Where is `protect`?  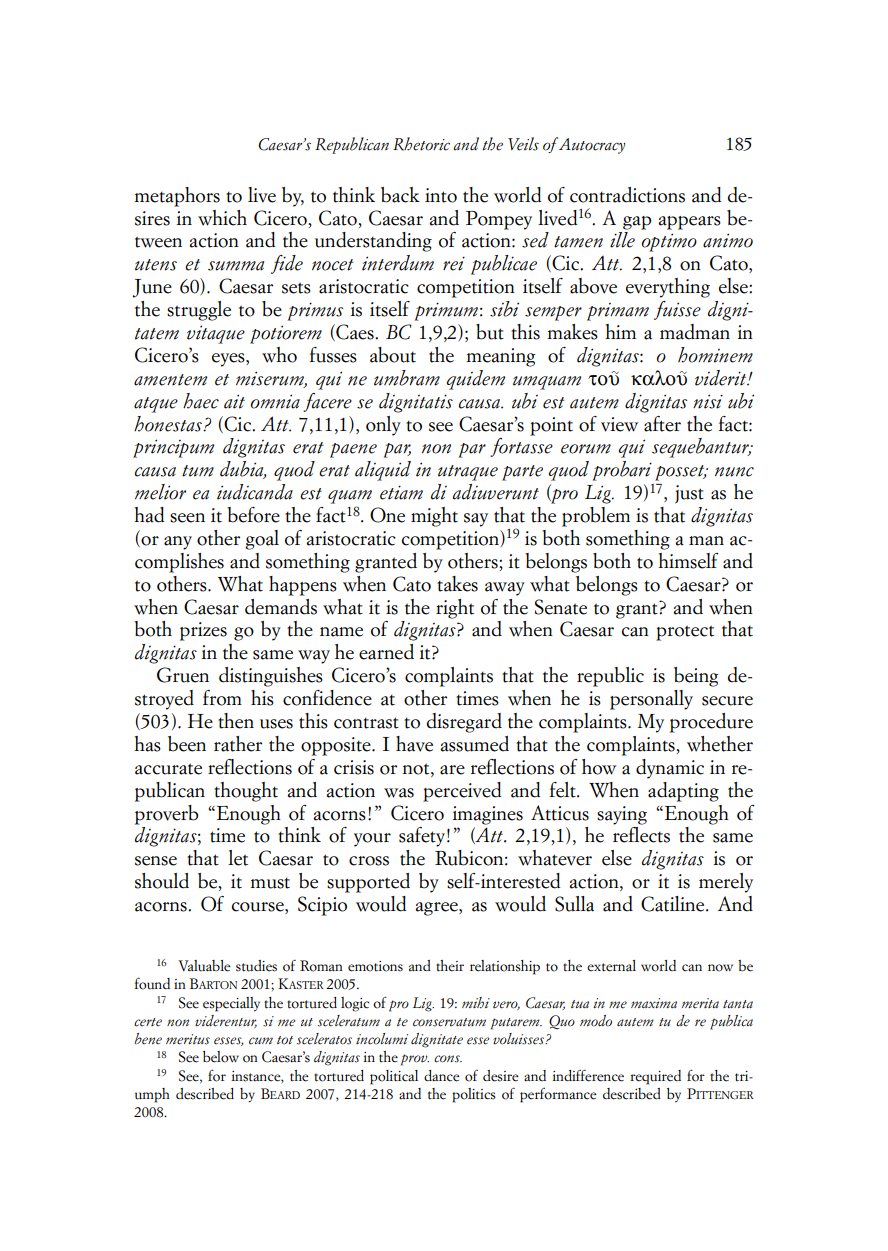
protect is located at coordinates (685, 633).
